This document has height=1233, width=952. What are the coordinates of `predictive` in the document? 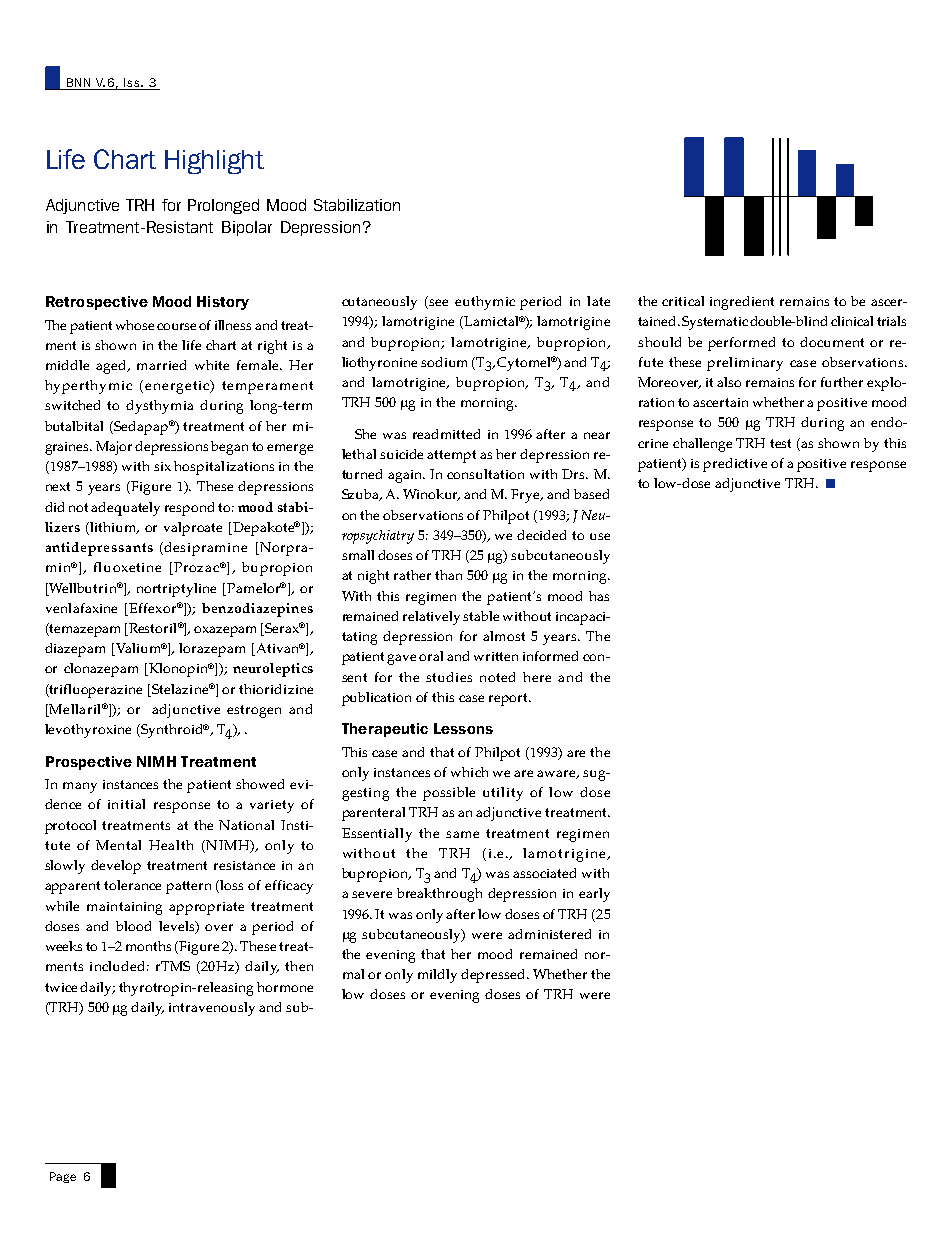 It's located at (735, 465).
